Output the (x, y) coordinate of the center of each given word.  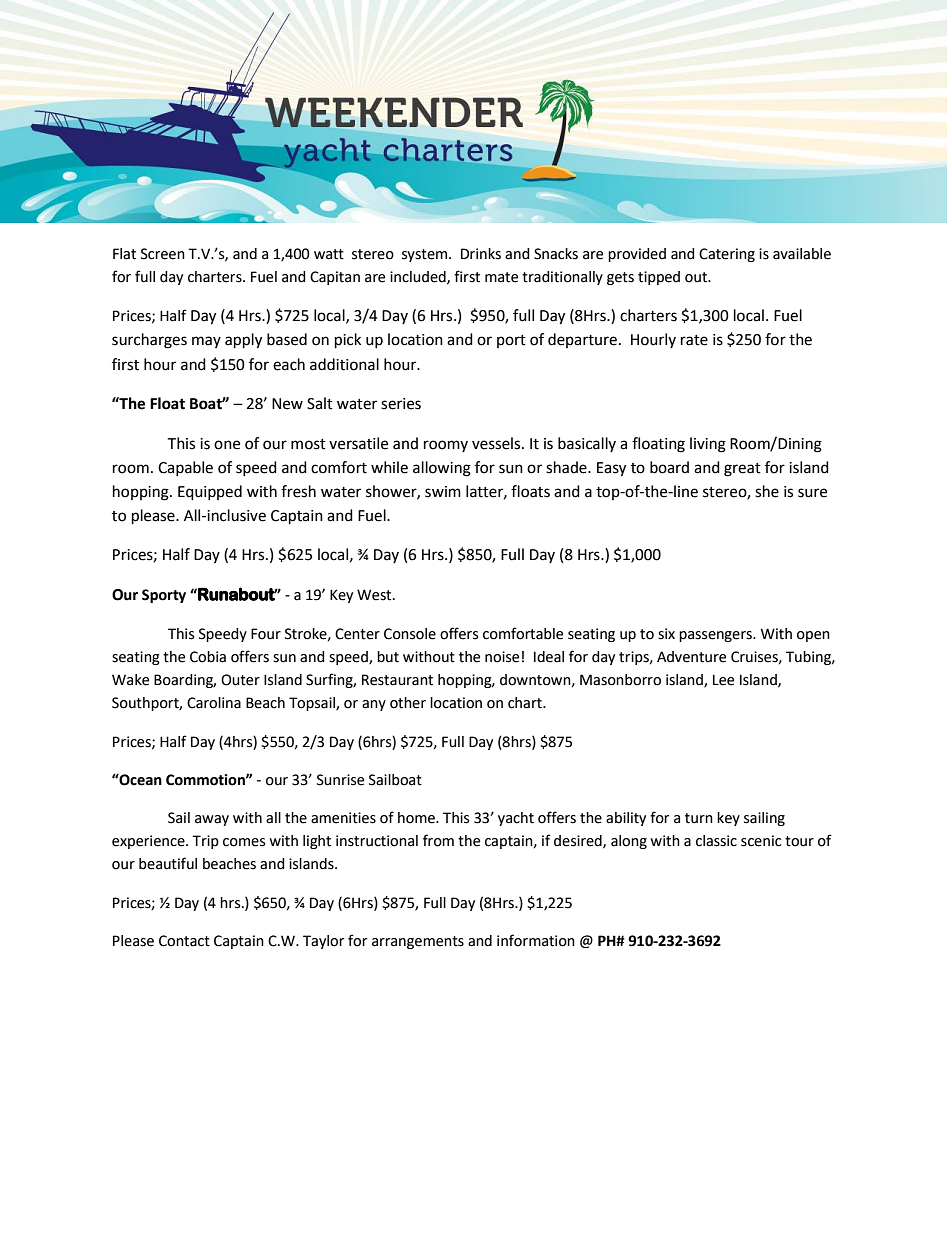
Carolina (214, 703)
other (408, 703)
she (767, 491)
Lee (723, 680)
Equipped (210, 493)
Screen (163, 254)
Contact (184, 941)
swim (443, 492)
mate (501, 277)
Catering (727, 255)
